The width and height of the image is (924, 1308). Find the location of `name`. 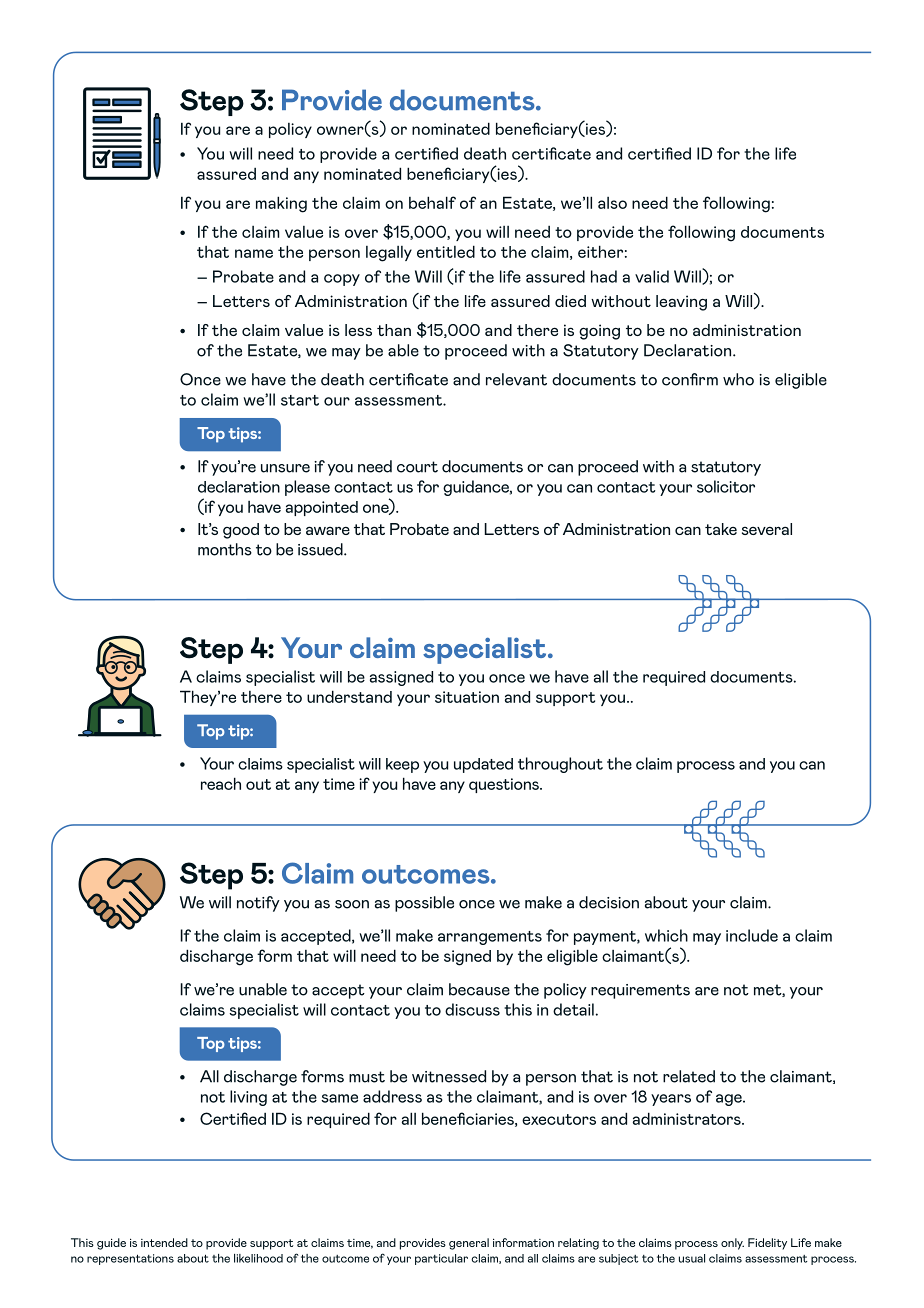

name is located at coordinates (254, 253).
